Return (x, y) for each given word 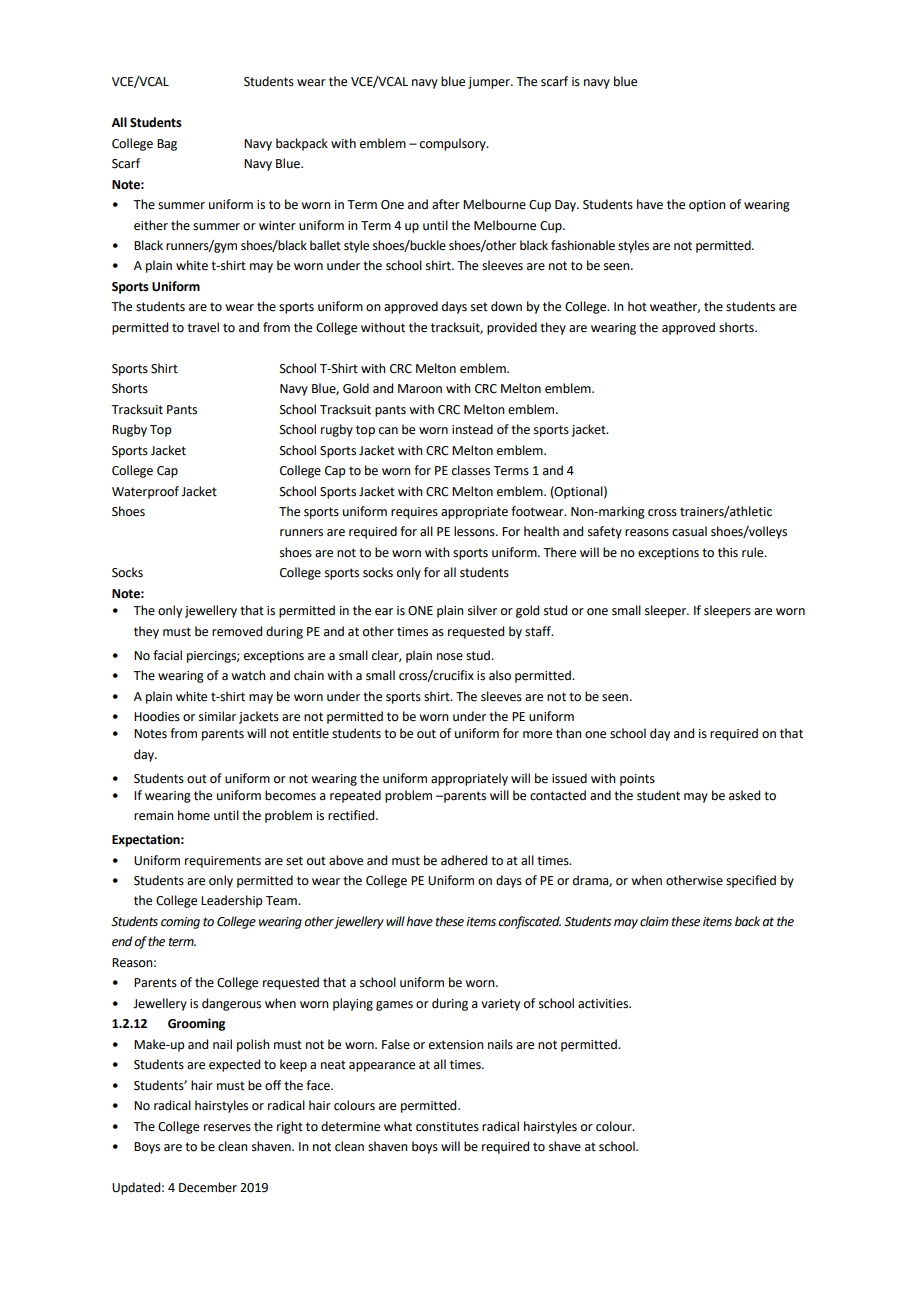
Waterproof (145, 492)
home (194, 815)
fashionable (583, 245)
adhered (464, 860)
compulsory (454, 144)
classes (471, 470)
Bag (167, 145)
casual (689, 531)
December (208, 1187)
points (637, 780)
